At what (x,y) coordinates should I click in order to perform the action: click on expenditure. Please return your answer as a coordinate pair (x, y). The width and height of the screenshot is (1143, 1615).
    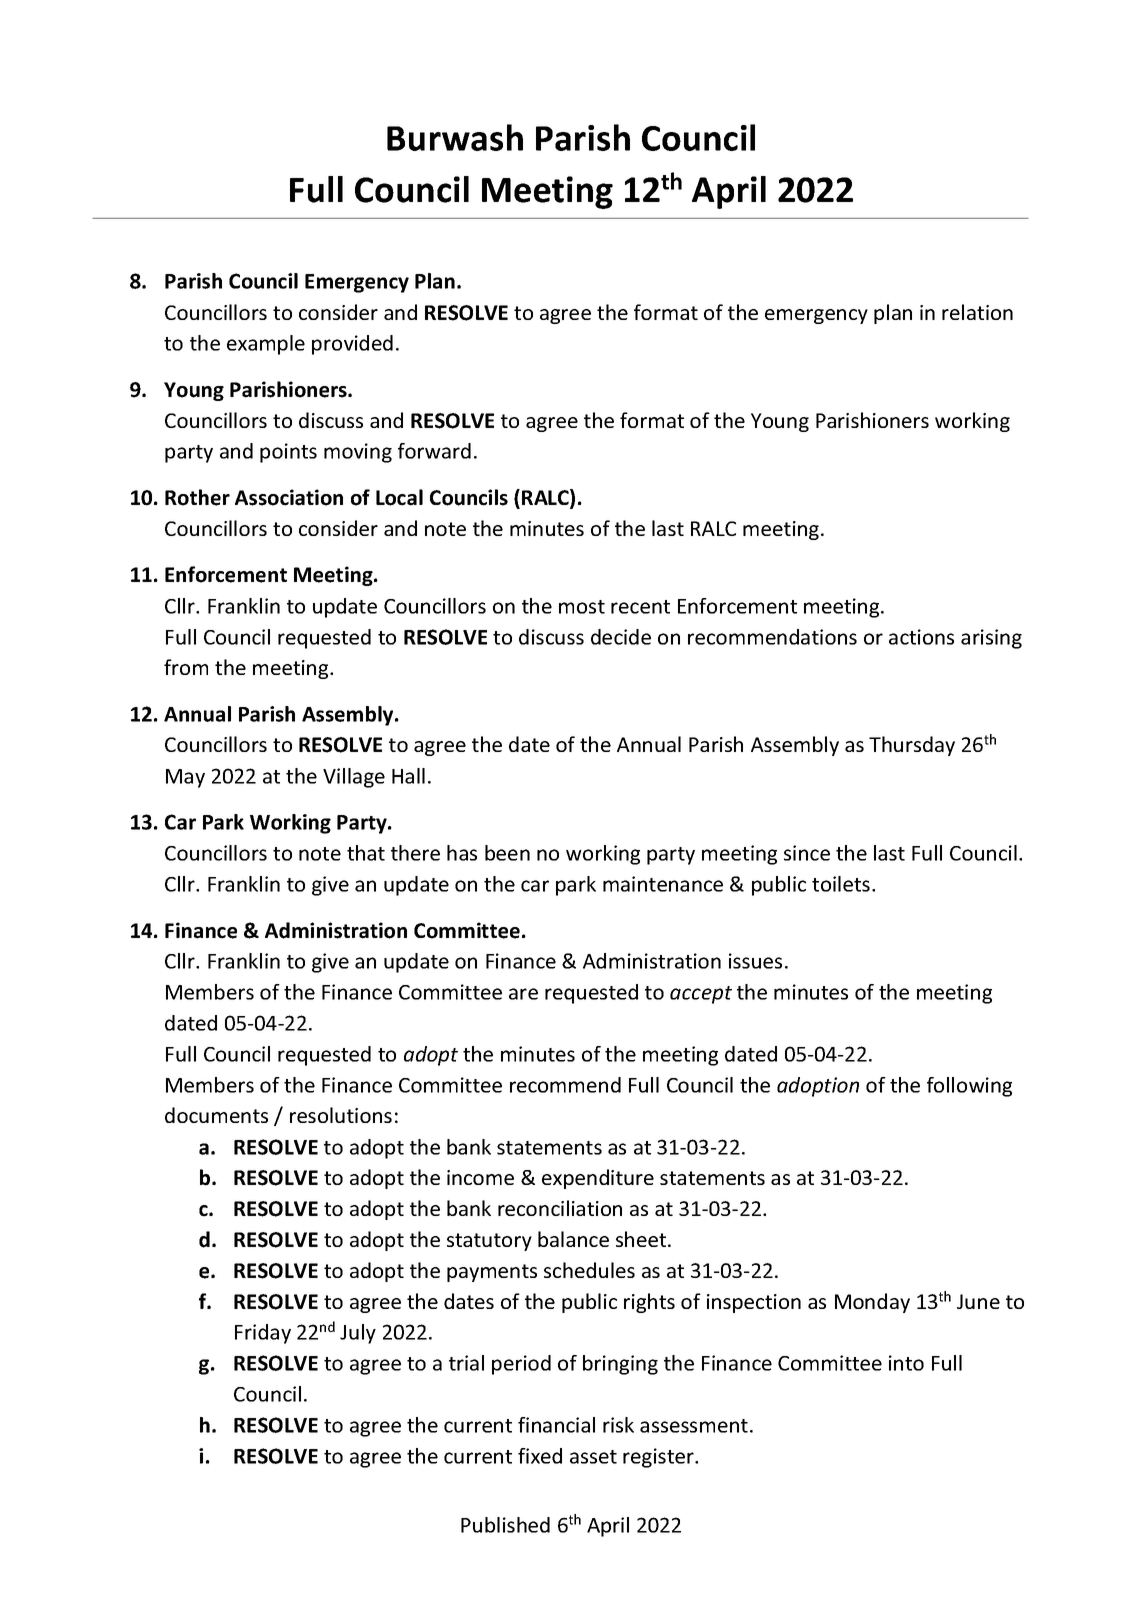
    Looking at the image, I should click on (598, 1179).
